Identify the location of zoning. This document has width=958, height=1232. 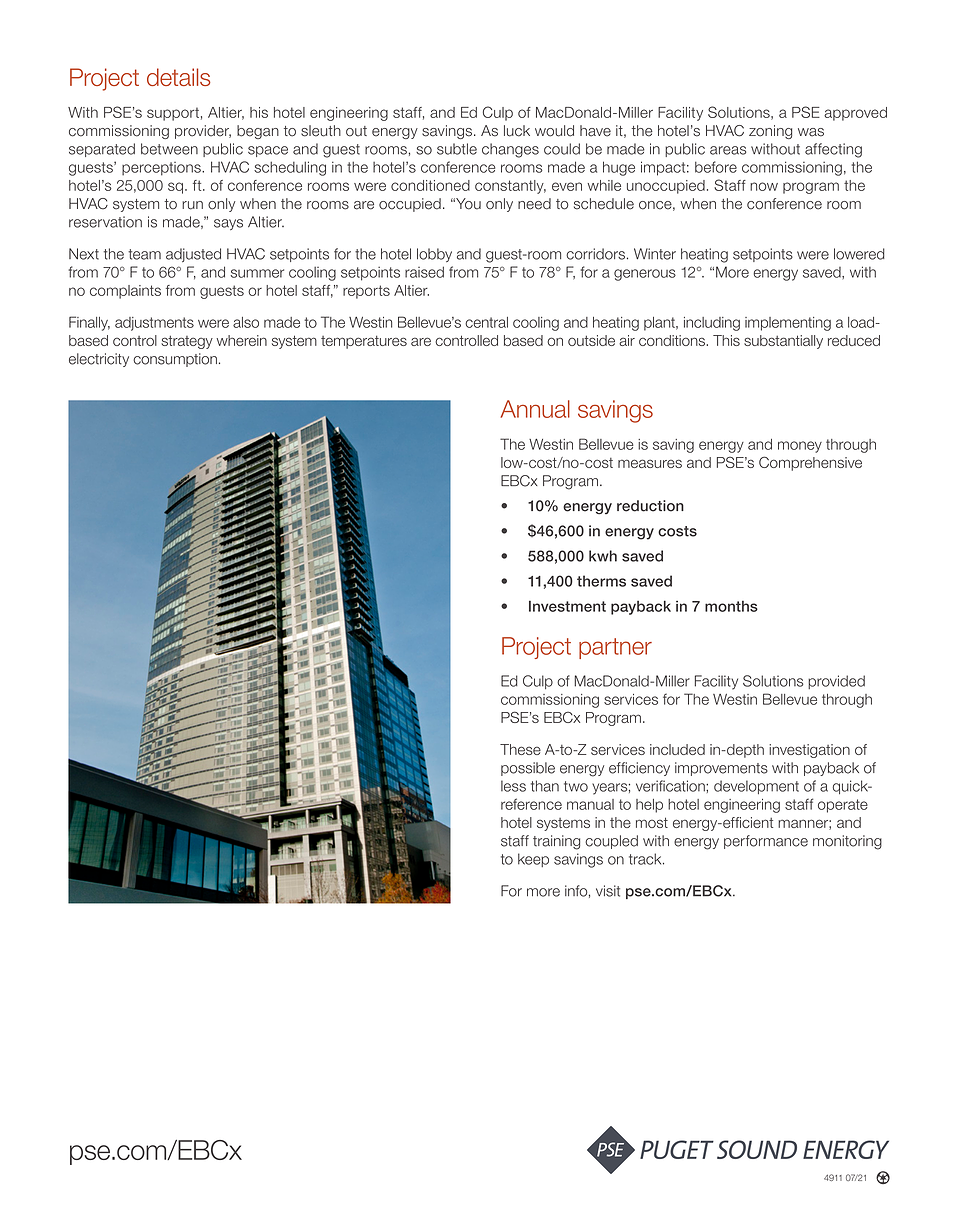
(770, 132).
